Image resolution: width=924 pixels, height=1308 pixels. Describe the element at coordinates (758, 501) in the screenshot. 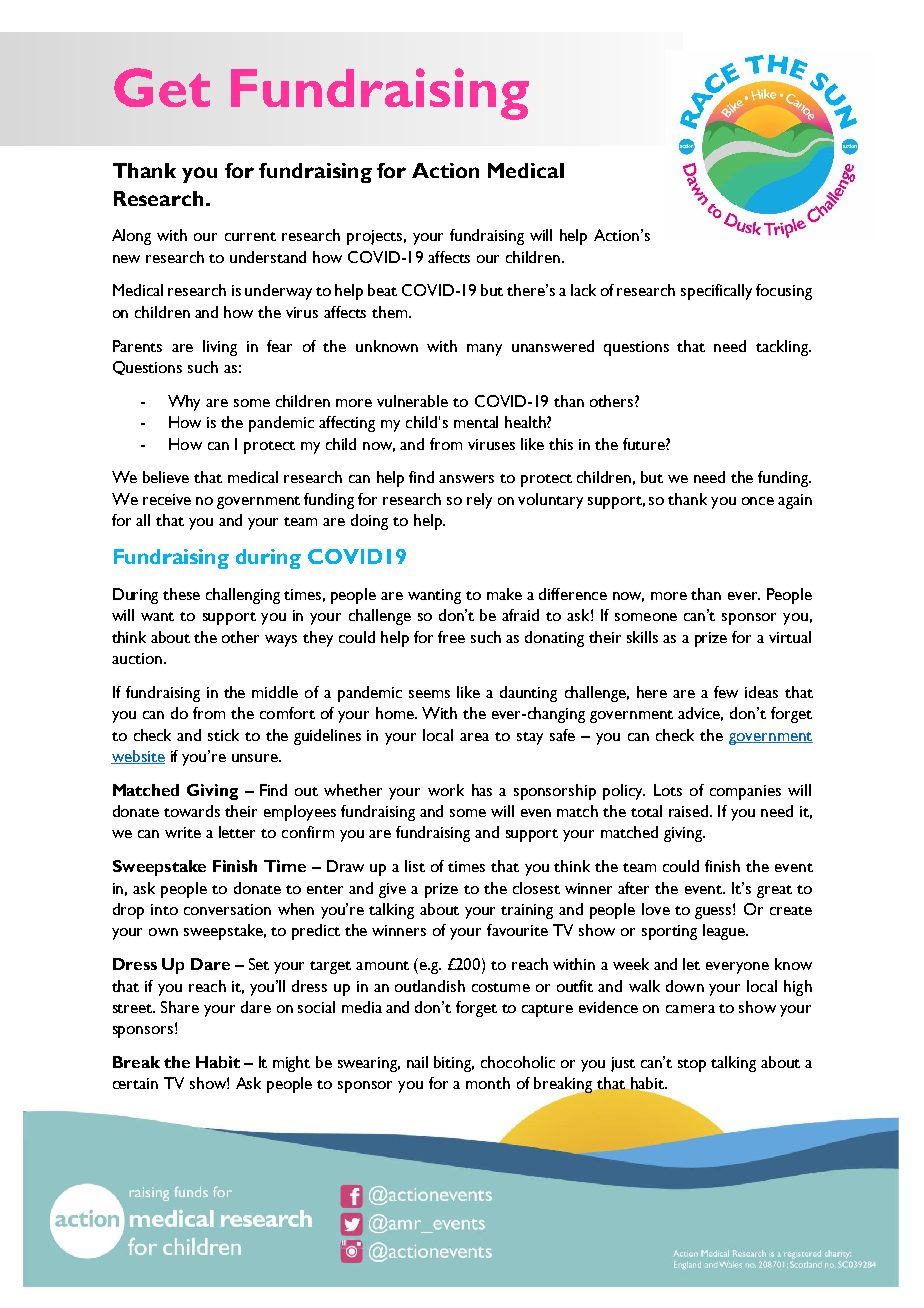

I see `once` at that location.
